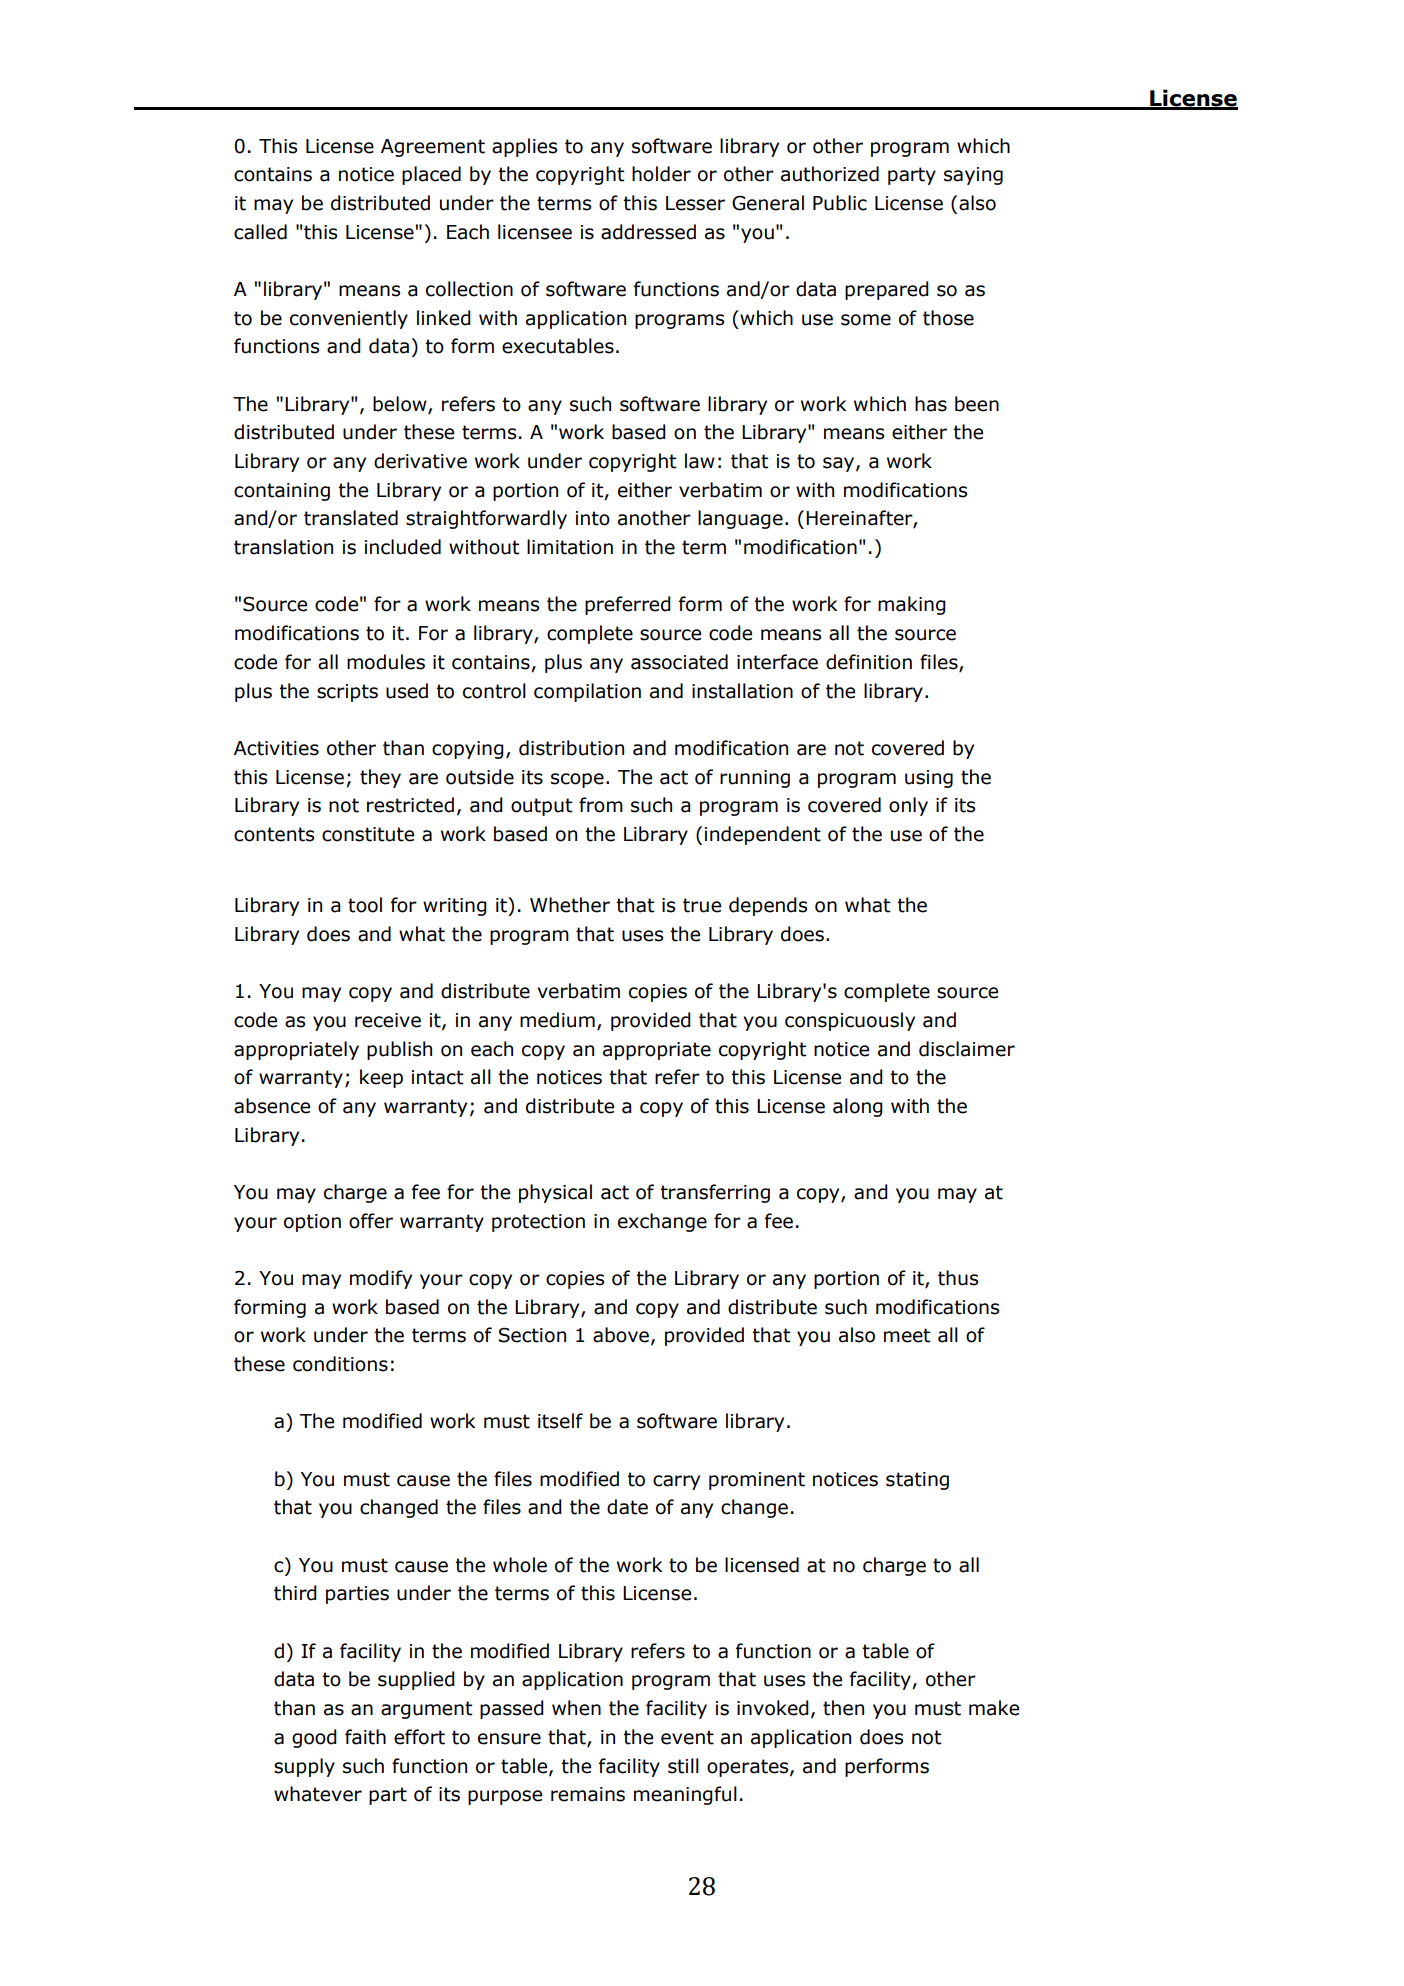 The width and height of the document is (1404, 1986). Describe the element at coordinates (840, 203) in the document. I see `Public` at that location.
